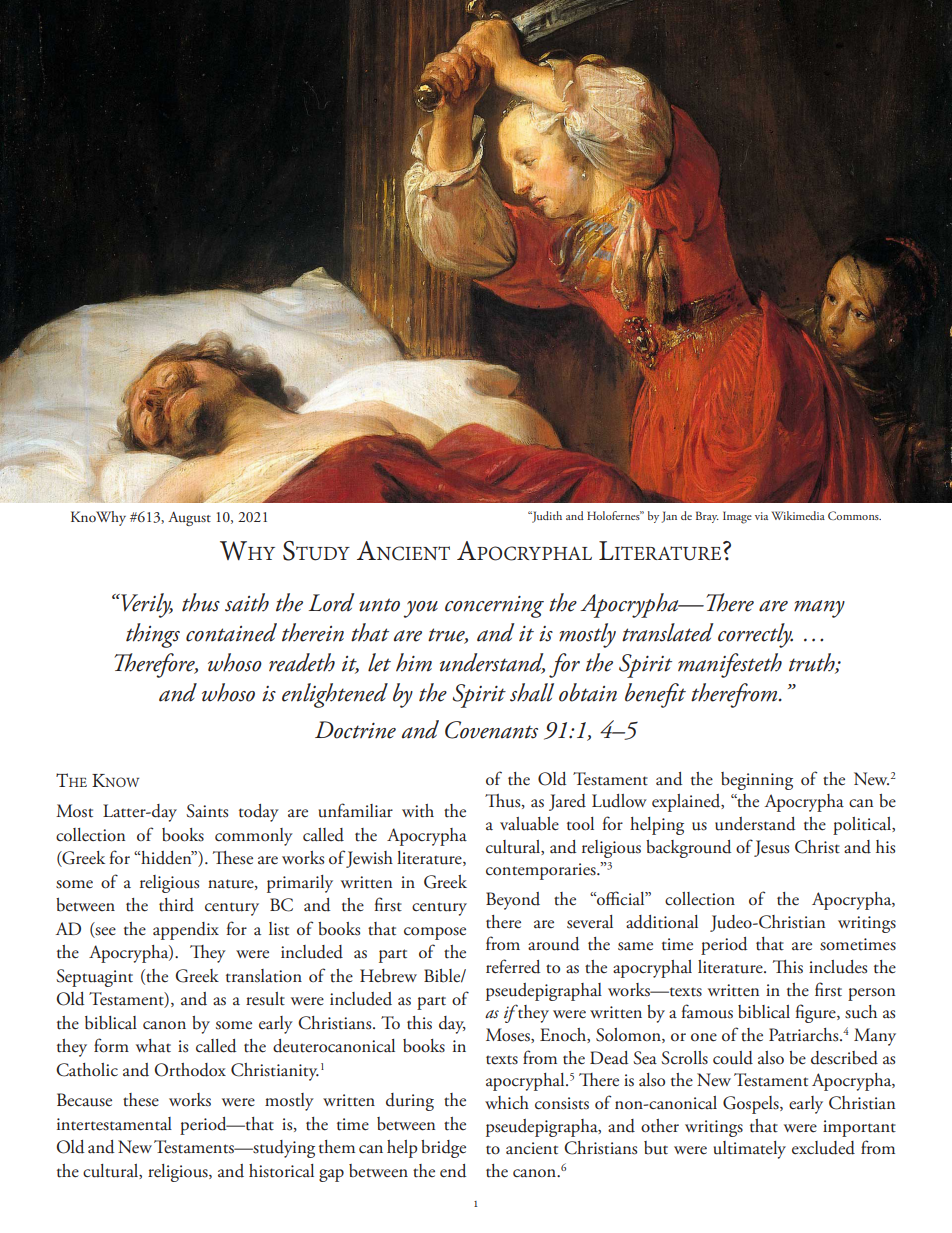 This page has height=1233, width=952. What do you see at coordinates (546, 517) in the page?
I see `Judith` at bounding box center [546, 517].
